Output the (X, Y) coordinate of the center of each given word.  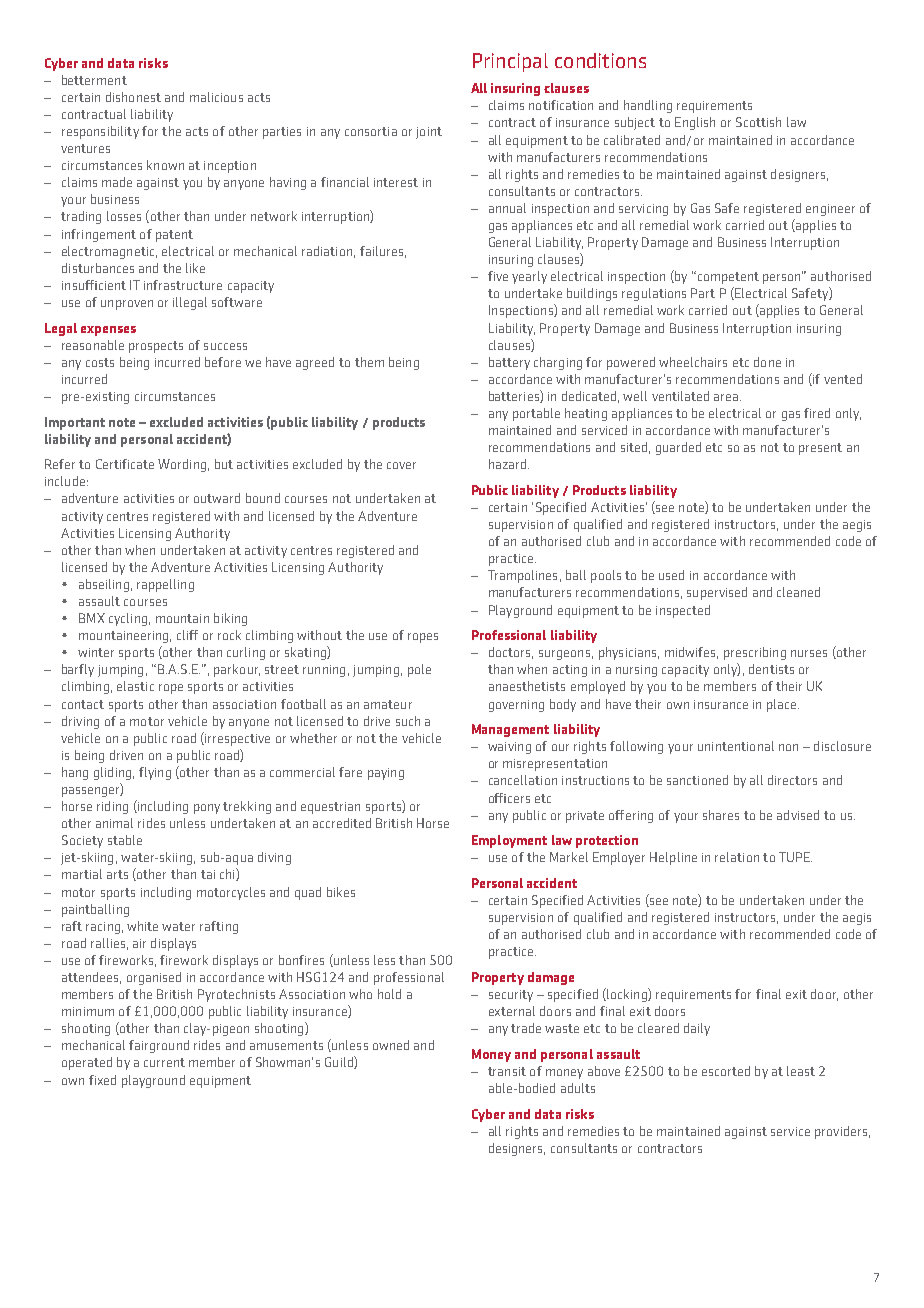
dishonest (133, 97)
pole (419, 670)
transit (507, 1071)
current (164, 1062)
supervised (717, 593)
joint (429, 133)
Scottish (758, 122)
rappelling (165, 585)
